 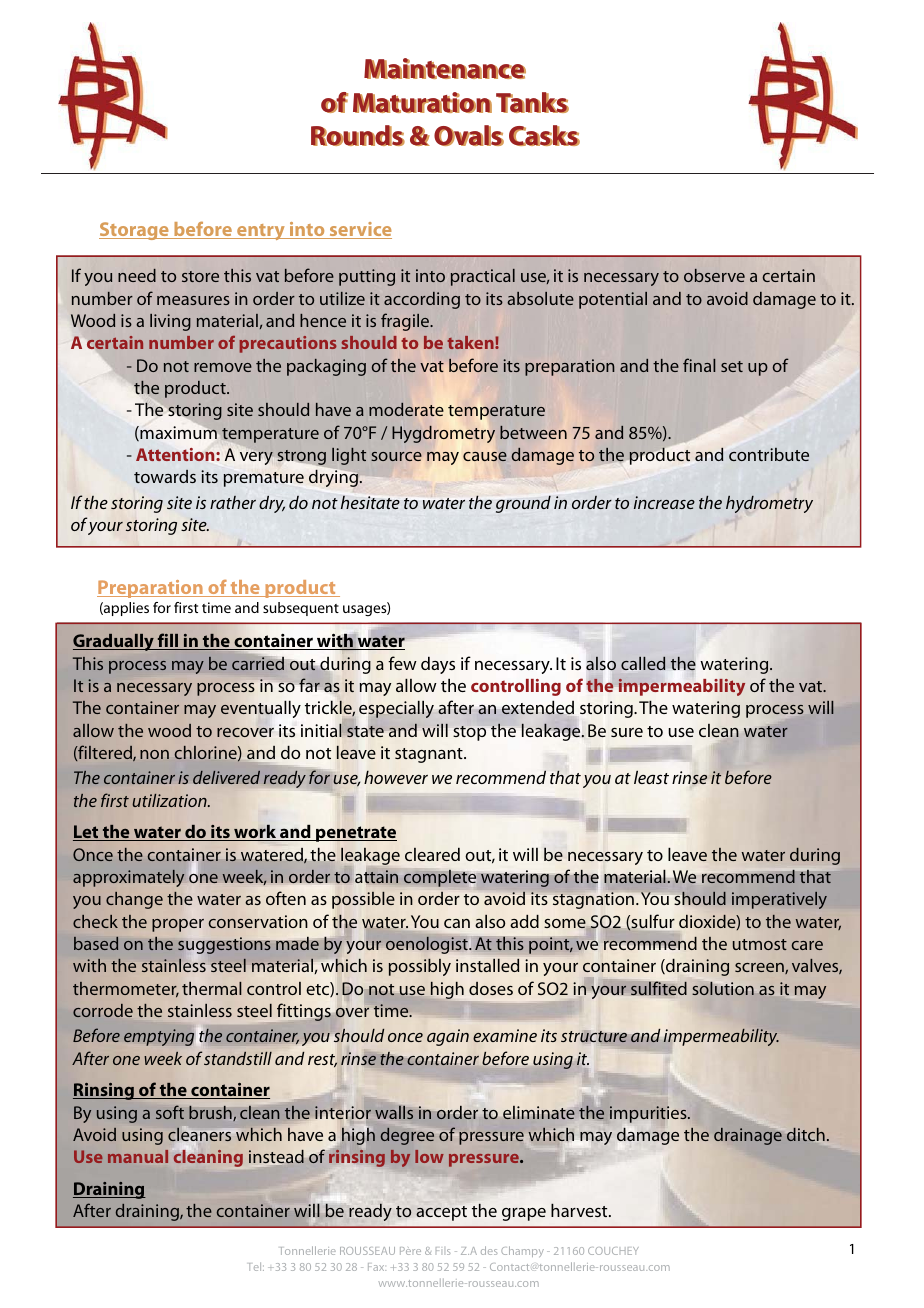 What do you see at coordinates (178, 925) in the screenshot?
I see `proper` at bounding box center [178, 925].
